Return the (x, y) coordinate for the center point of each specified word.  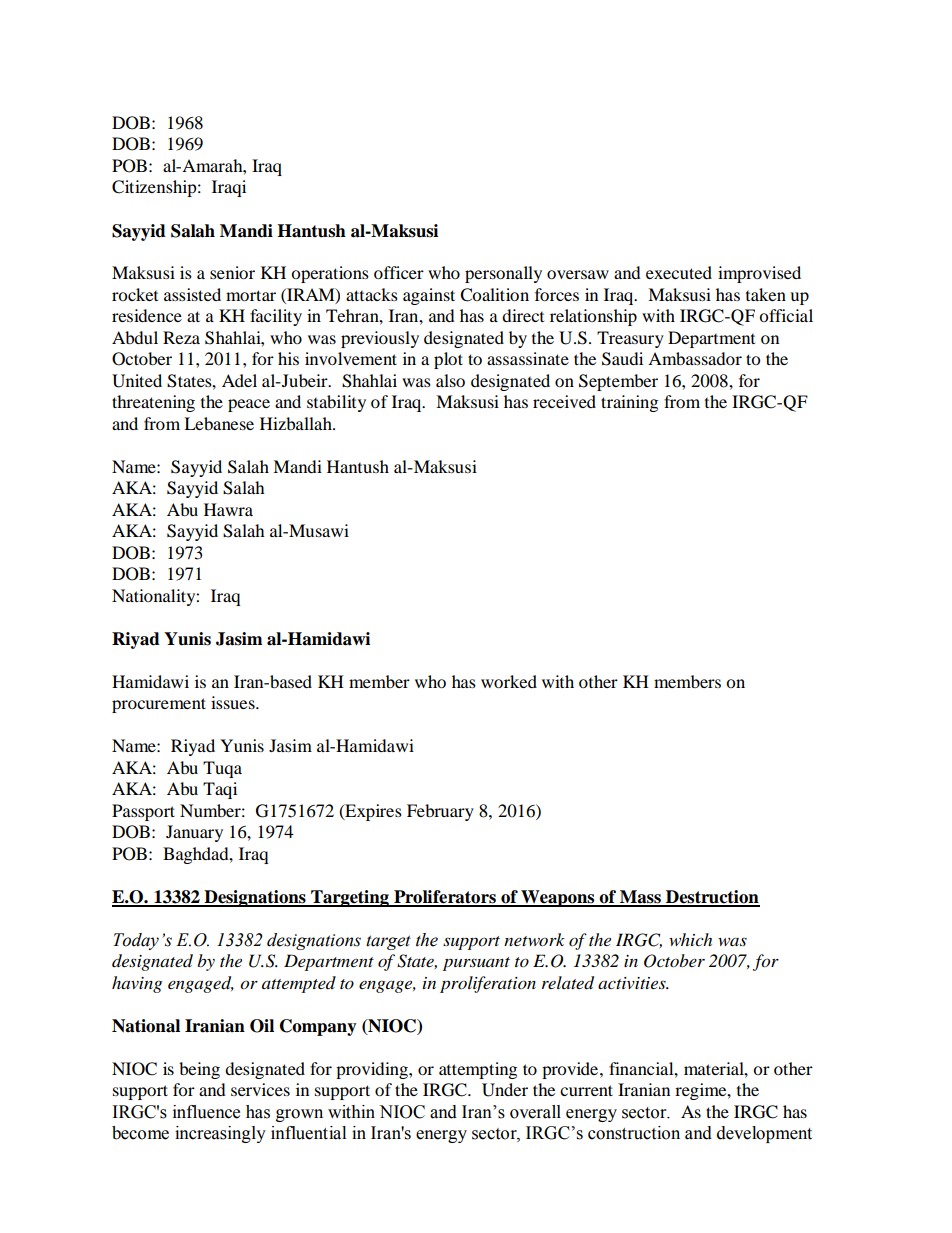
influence (206, 1112)
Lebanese (219, 423)
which (690, 939)
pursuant (476, 964)
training (629, 403)
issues (234, 702)
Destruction (712, 898)
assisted (192, 294)
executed (679, 272)
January (194, 833)
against (429, 296)
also (450, 380)
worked (509, 681)
